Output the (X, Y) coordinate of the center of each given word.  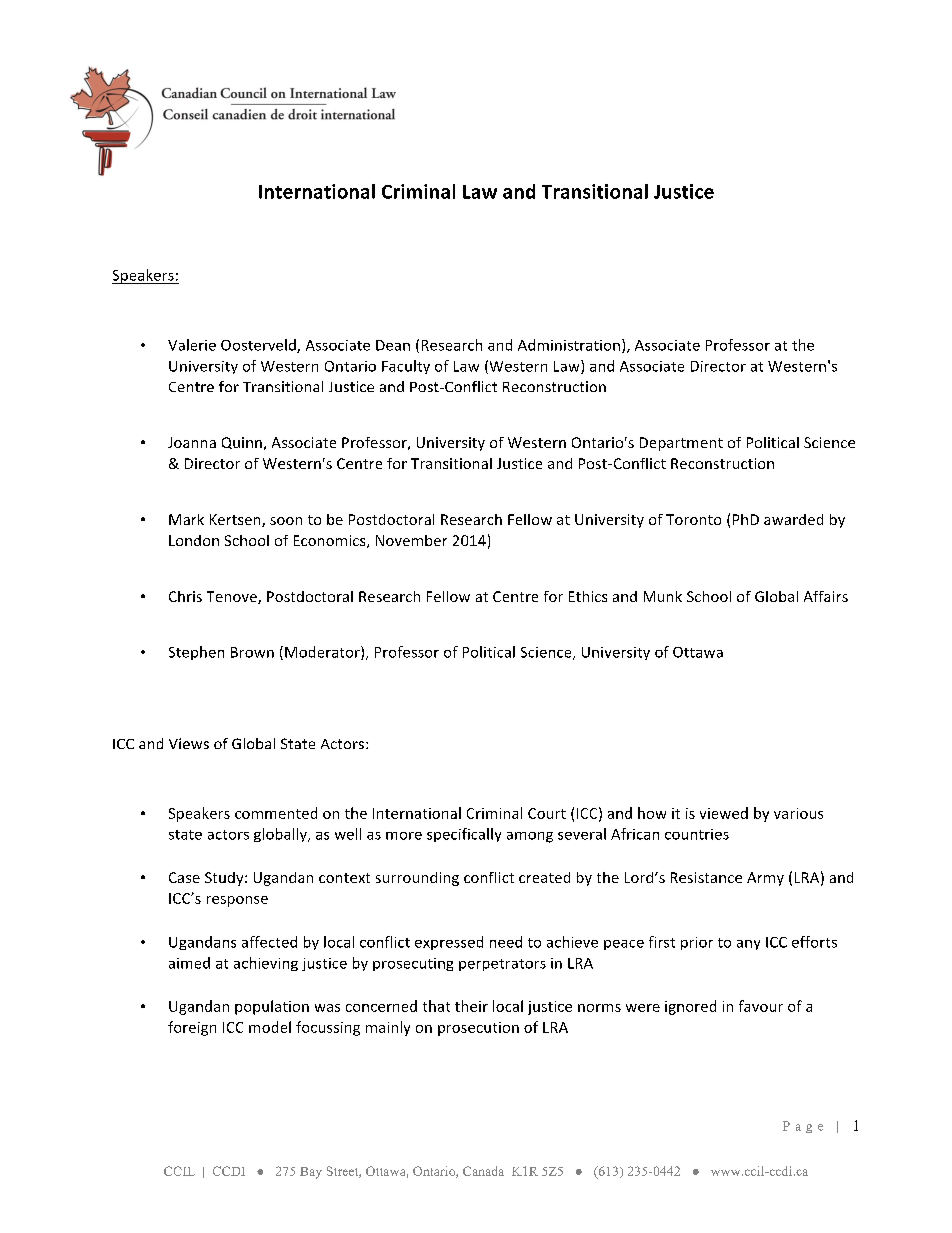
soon (286, 521)
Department (681, 444)
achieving (266, 964)
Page (803, 1127)
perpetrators (502, 965)
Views (189, 743)
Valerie (192, 345)
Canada (483, 1171)
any (748, 945)
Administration (569, 345)
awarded (793, 519)
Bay (311, 1173)
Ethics (588, 596)
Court (547, 813)
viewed (724, 813)
